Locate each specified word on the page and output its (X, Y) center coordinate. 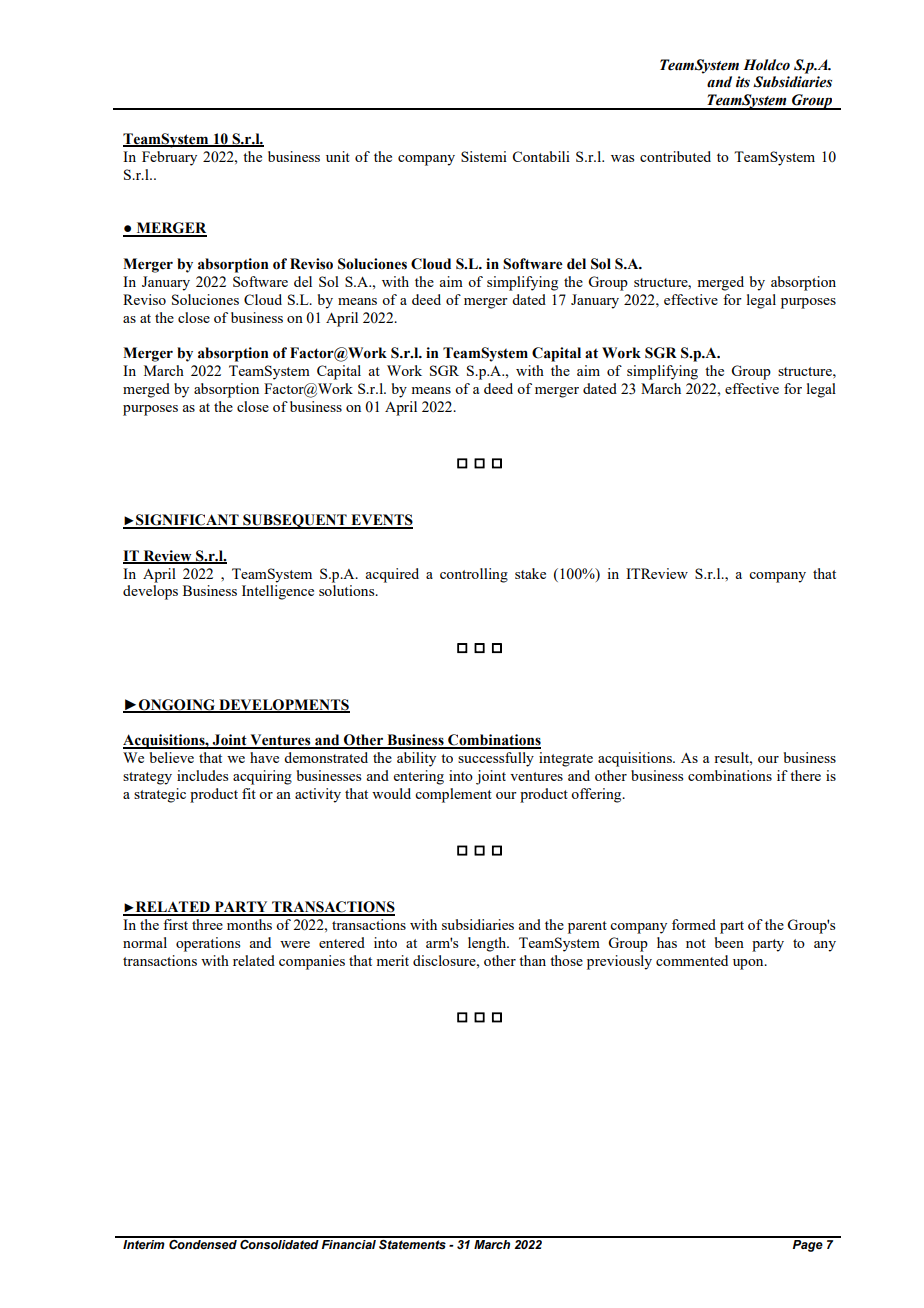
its (743, 82)
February (169, 158)
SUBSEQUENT (295, 521)
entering (419, 777)
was (622, 158)
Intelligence (278, 592)
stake (530, 573)
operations (208, 944)
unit (338, 156)
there (805, 775)
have (264, 757)
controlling (474, 575)
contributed (675, 156)
